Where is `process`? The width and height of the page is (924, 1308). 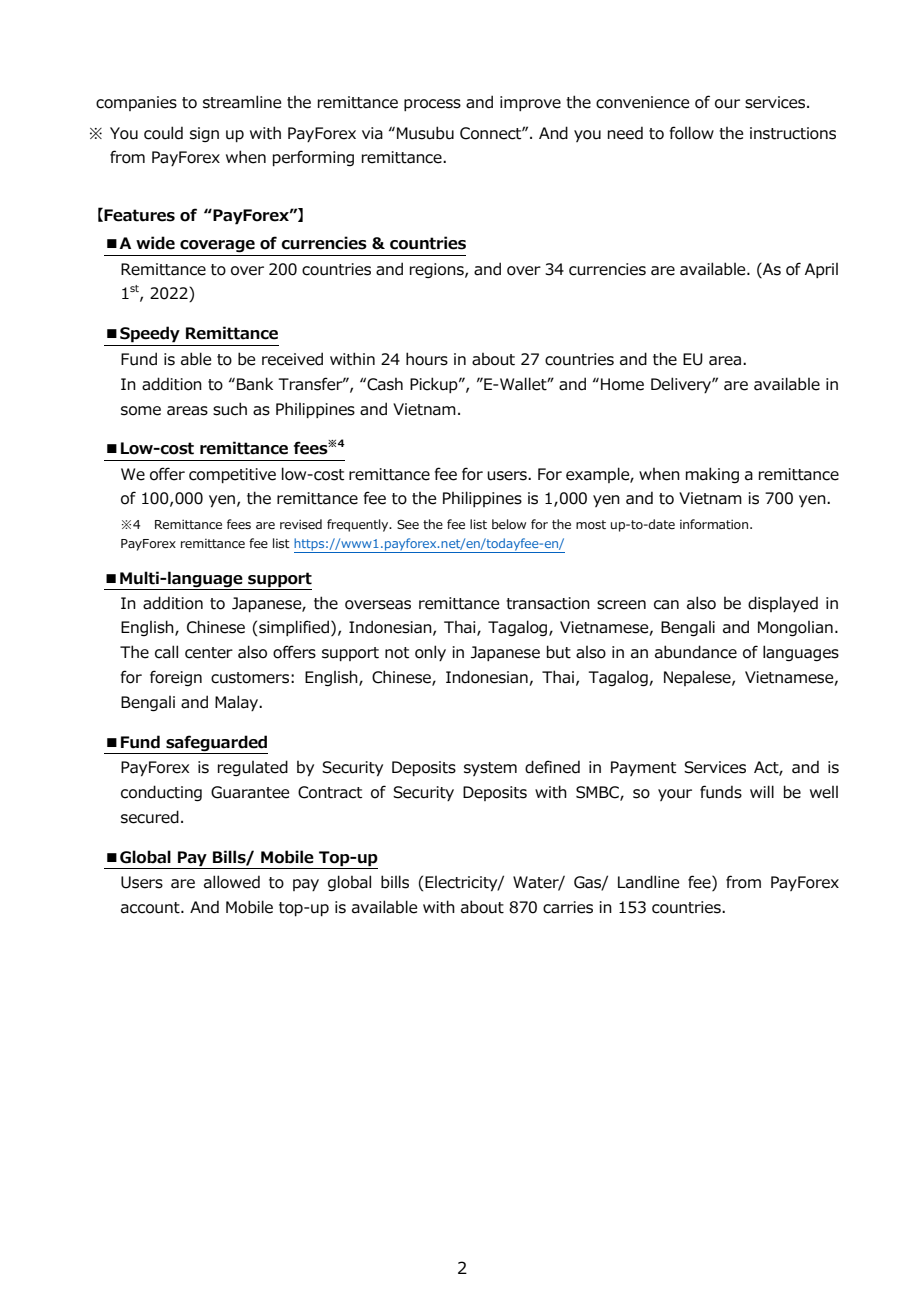
process is located at coordinates (432, 105).
